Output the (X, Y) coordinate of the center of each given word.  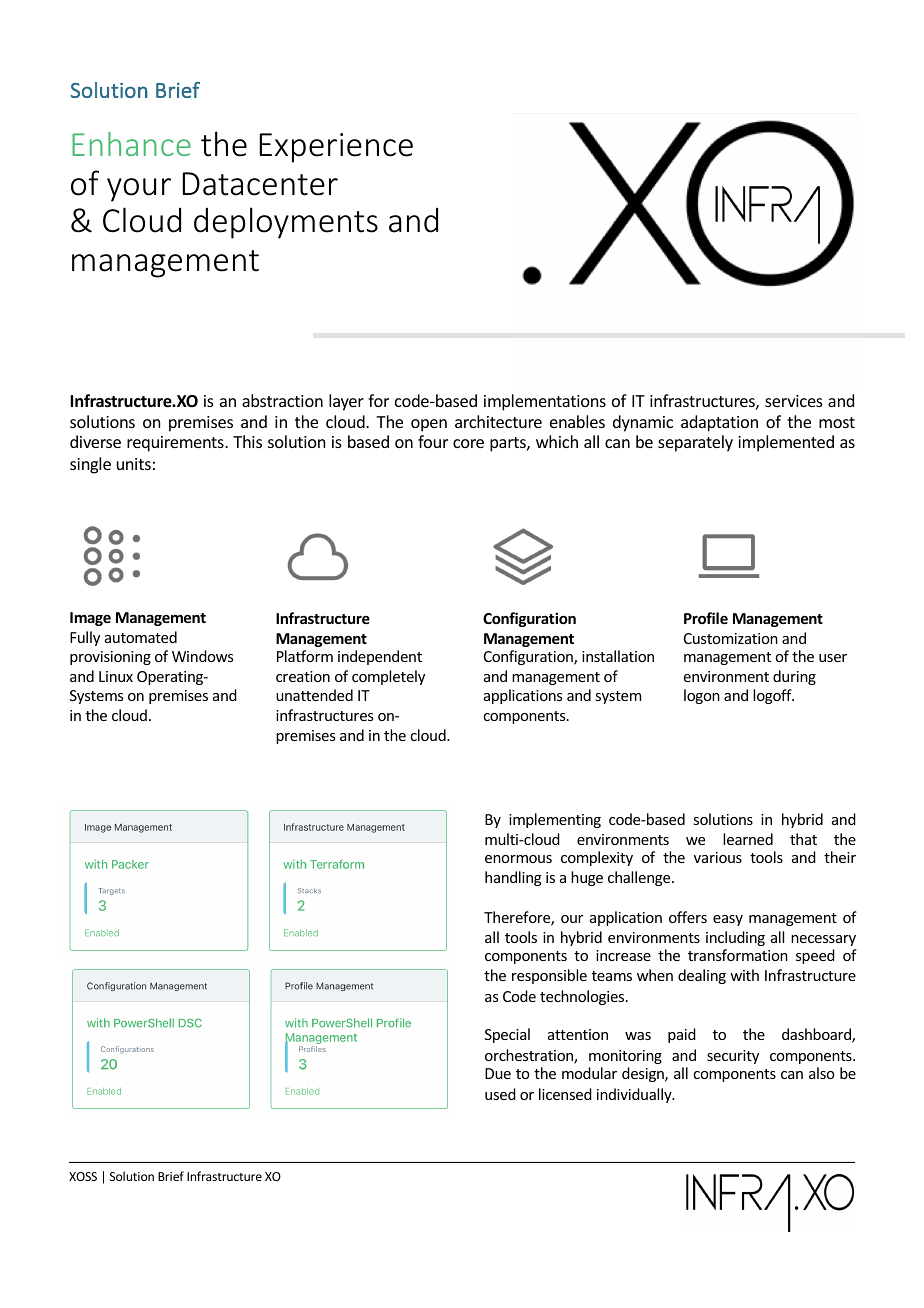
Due (498, 1073)
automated (141, 637)
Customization (731, 638)
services (794, 401)
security (733, 1057)
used (500, 1094)
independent (380, 657)
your (139, 190)
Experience (336, 148)
